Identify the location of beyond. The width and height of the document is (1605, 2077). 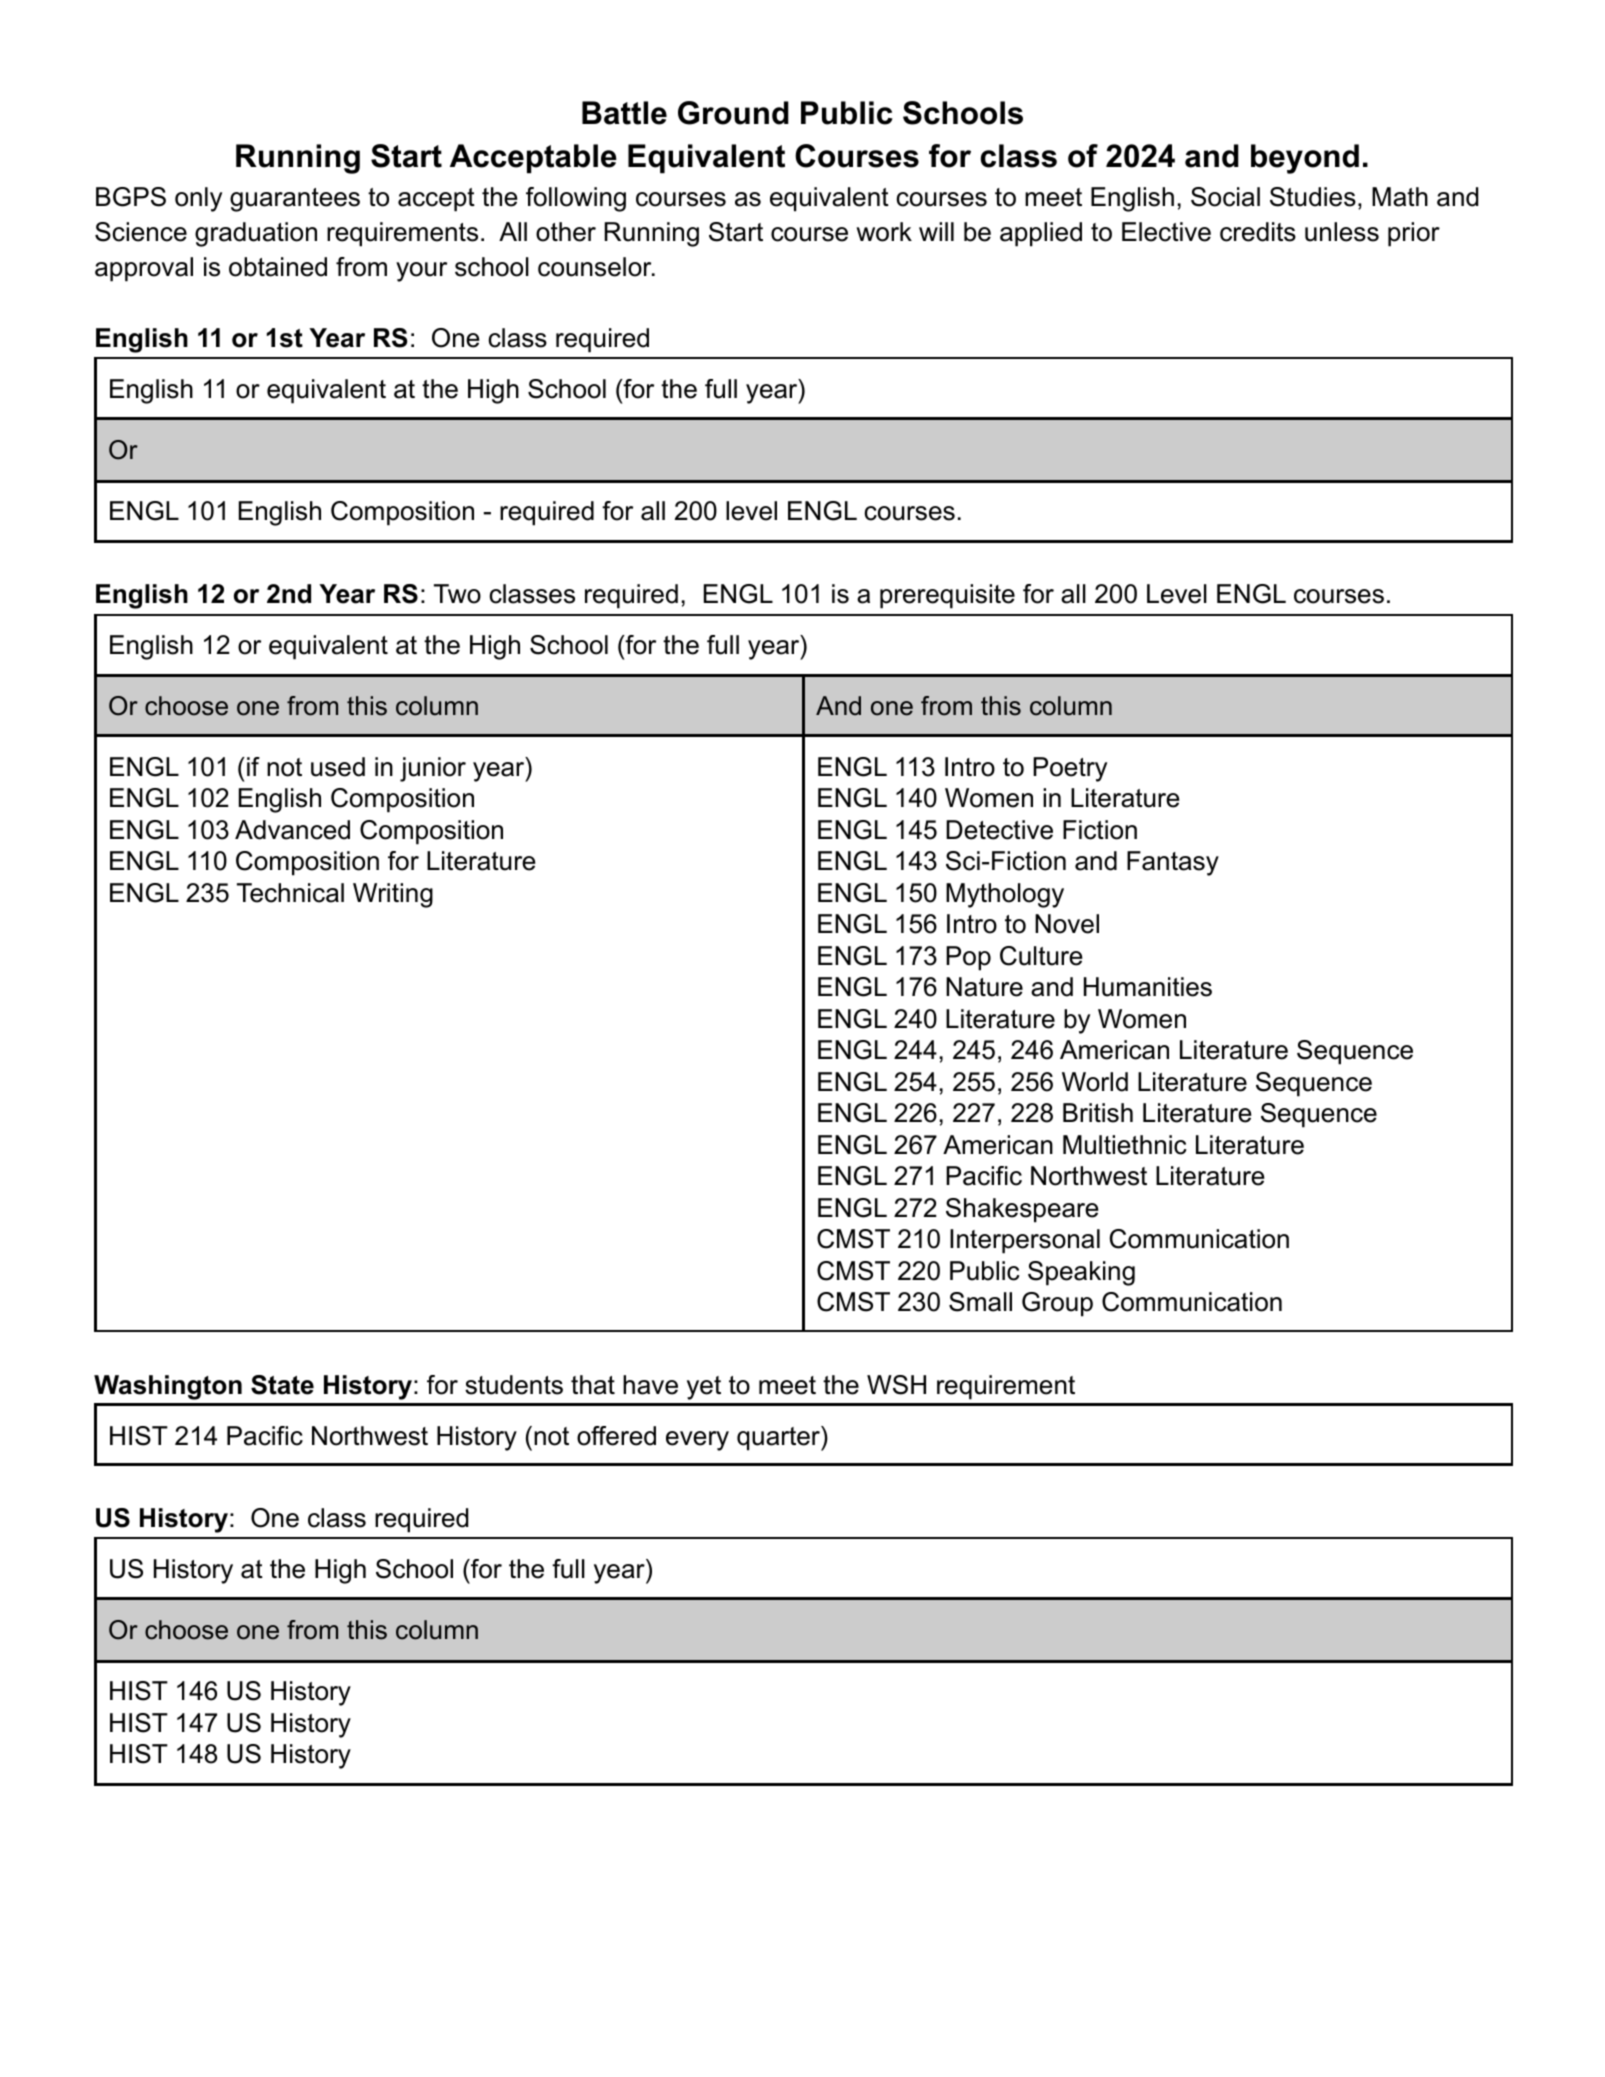
(1305, 159).
